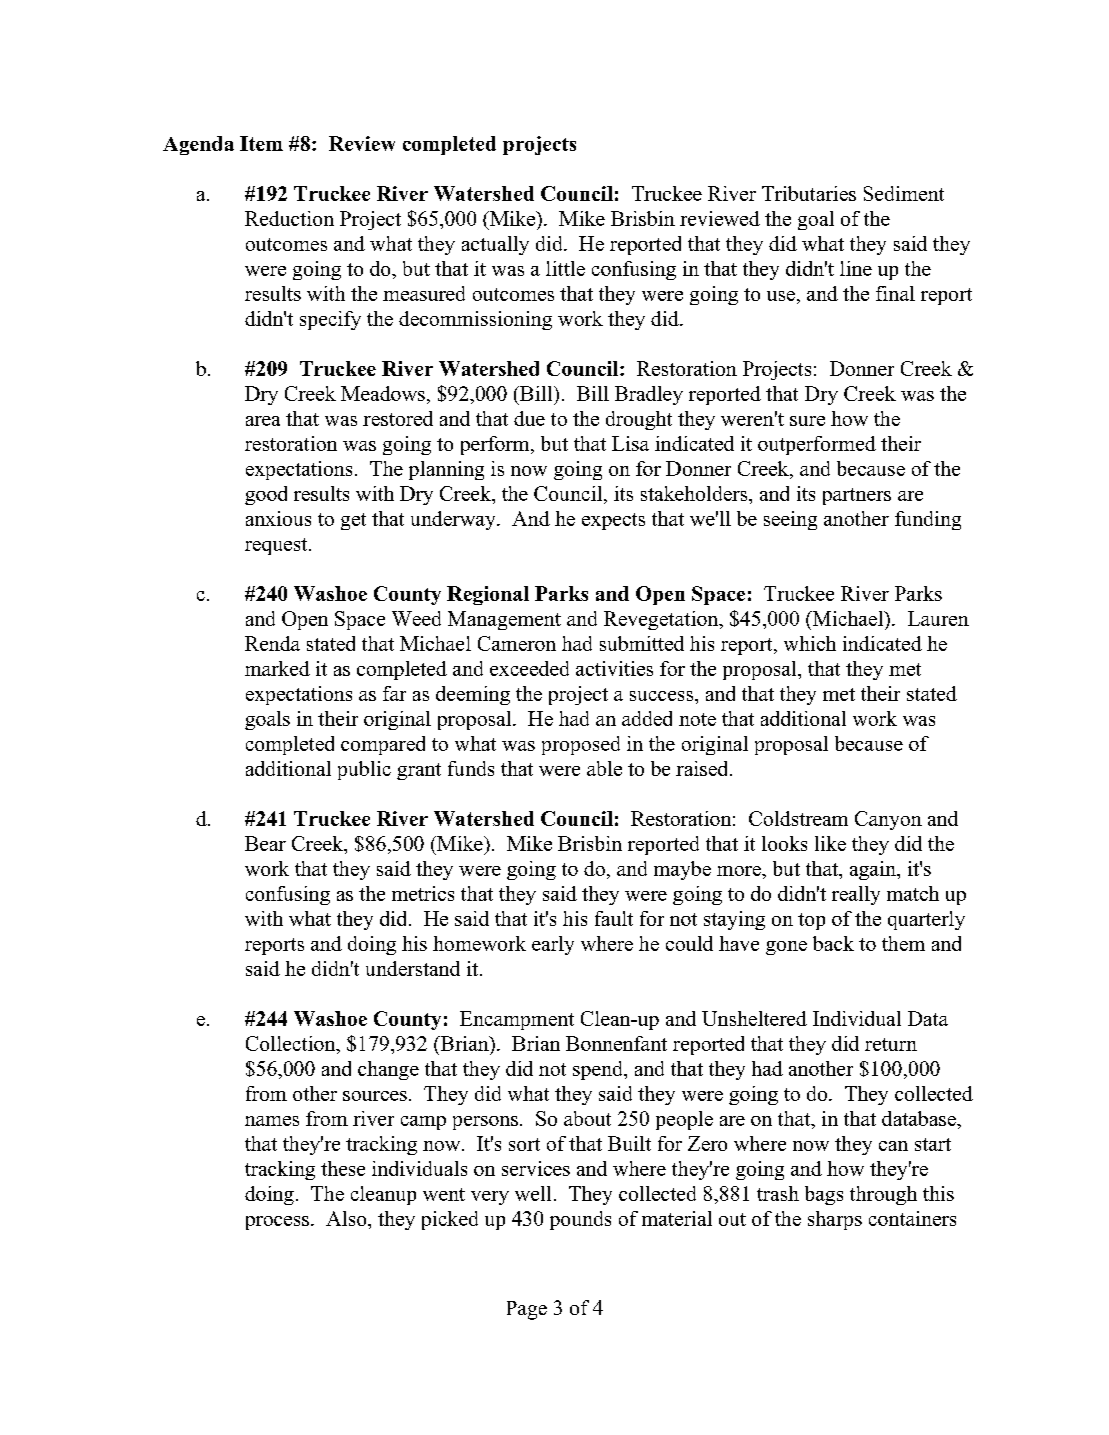  What do you see at coordinates (277, 546) in the document?
I see `request` at bounding box center [277, 546].
